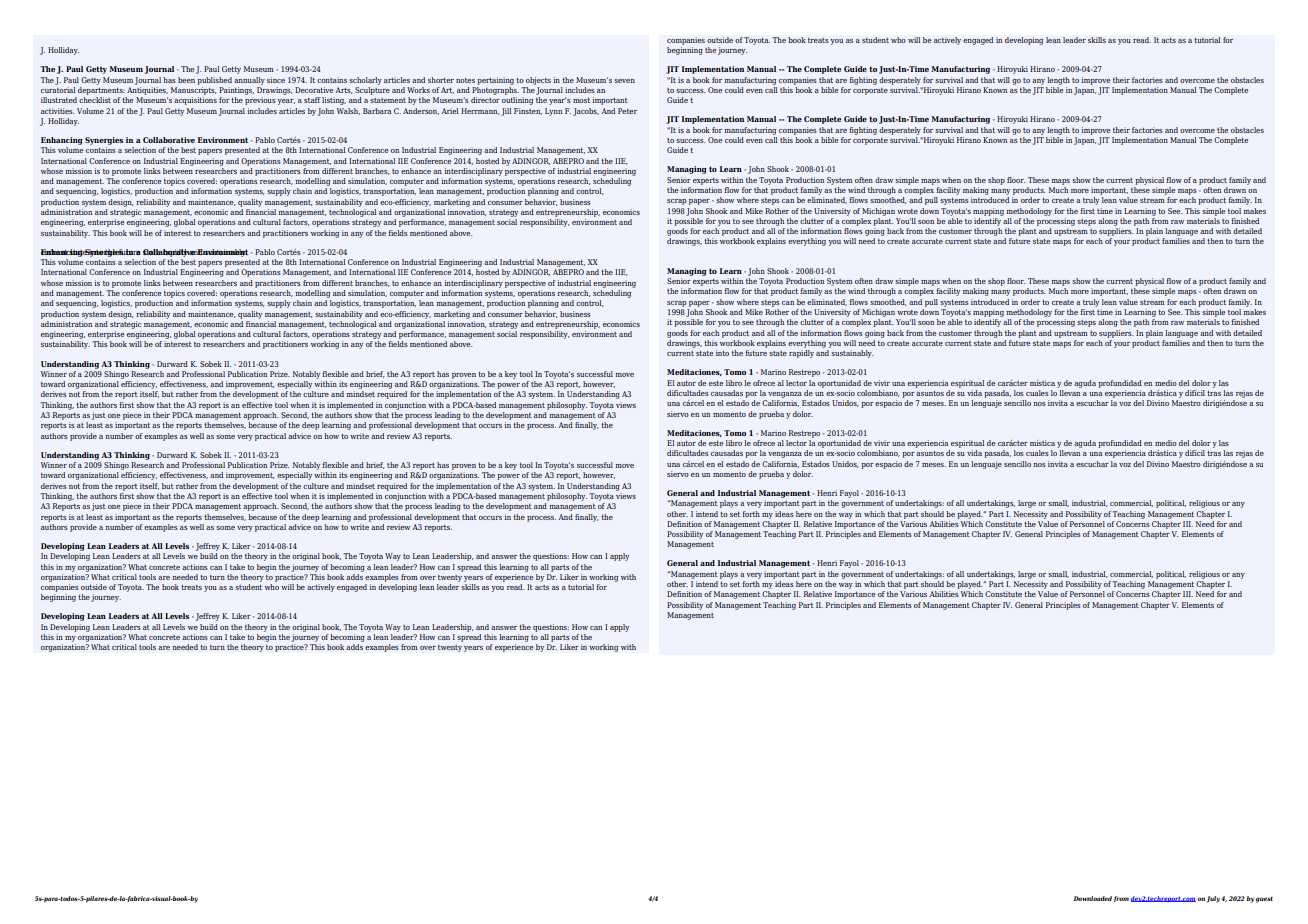  What do you see at coordinates (538, 81) in the page?
I see `objects` at bounding box center [538, 81].
